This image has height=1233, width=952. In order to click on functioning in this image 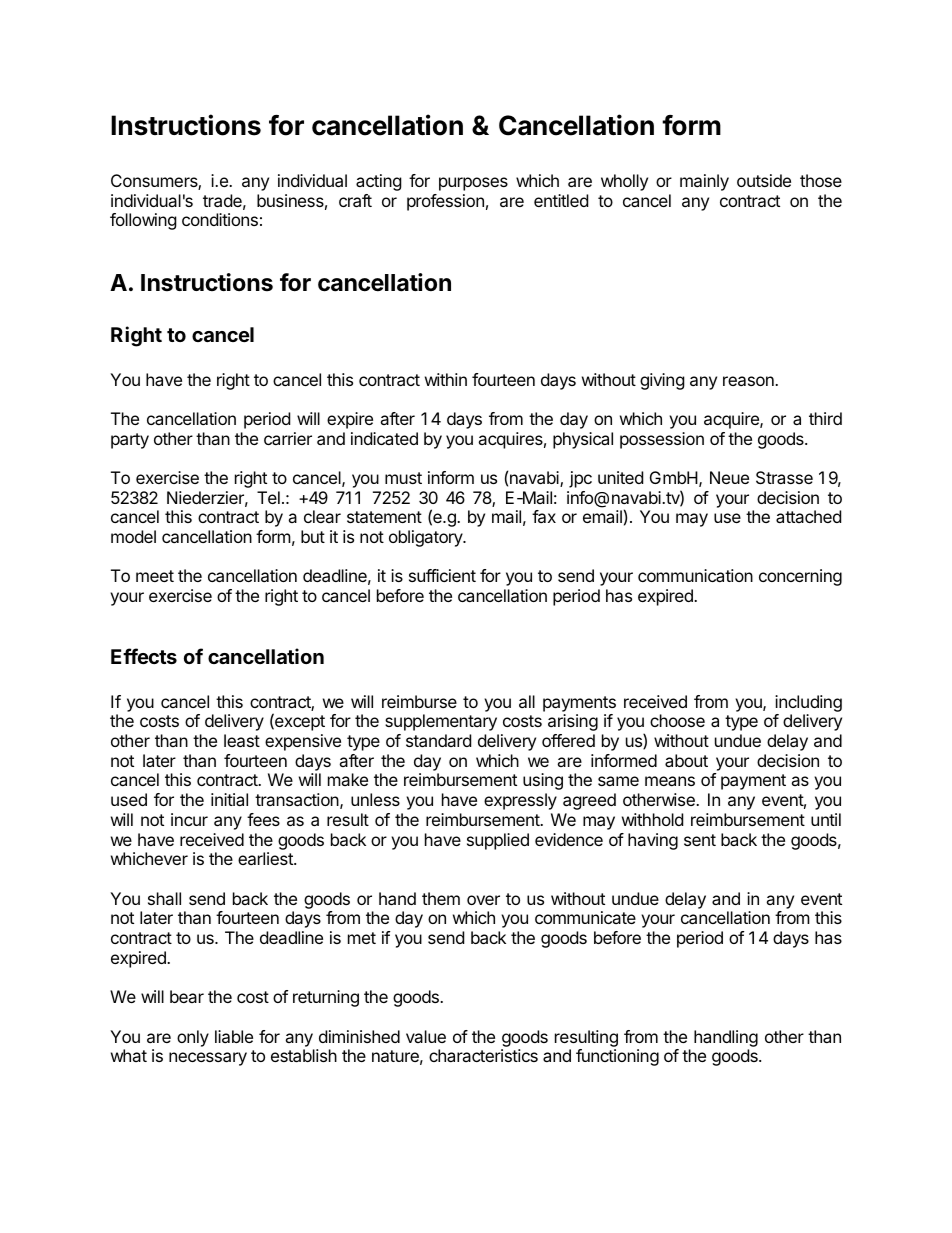, I will do `click(617, 1057)`.
